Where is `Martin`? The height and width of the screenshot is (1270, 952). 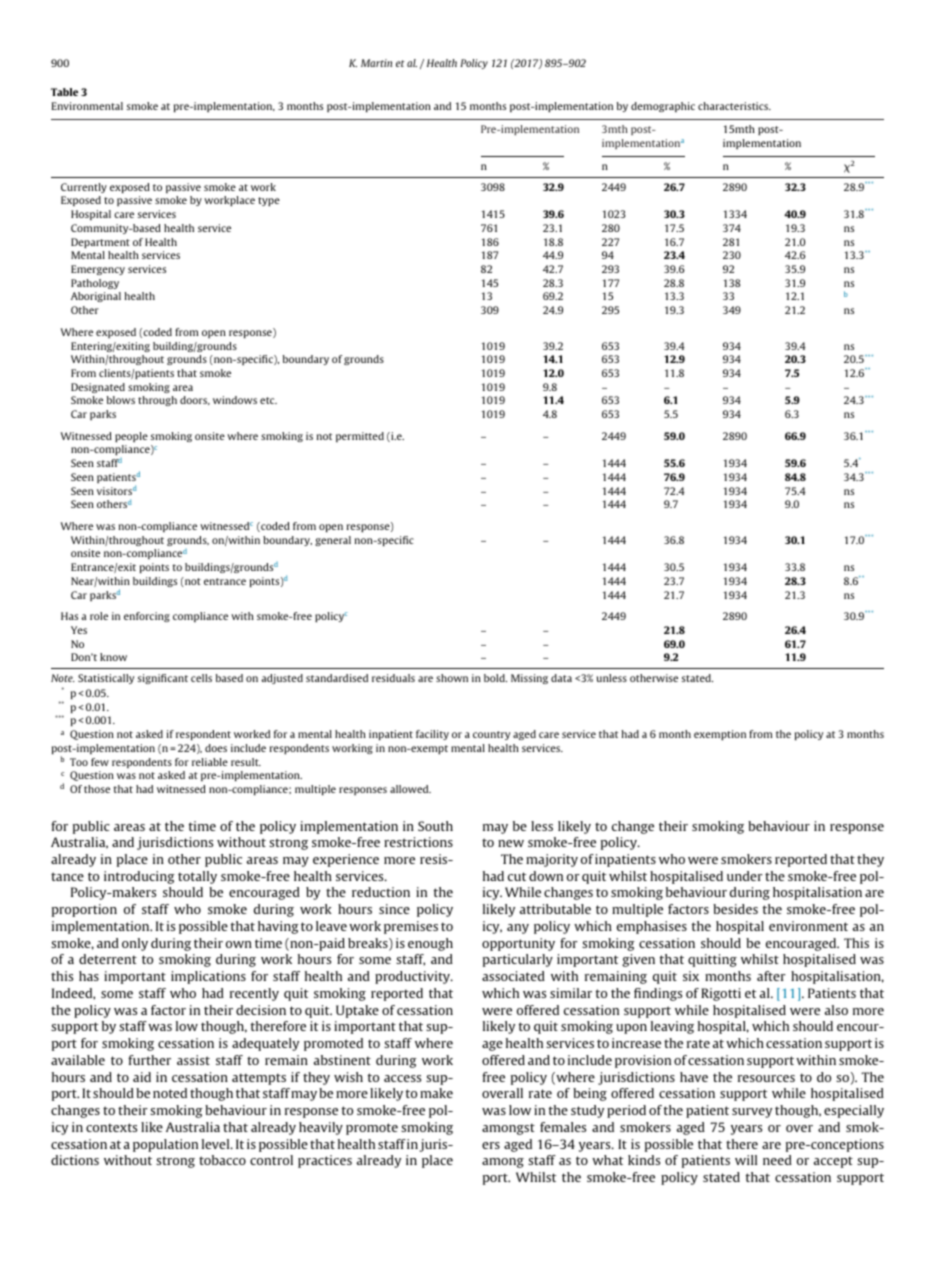
Martin is located at coordinates (376, 63).
